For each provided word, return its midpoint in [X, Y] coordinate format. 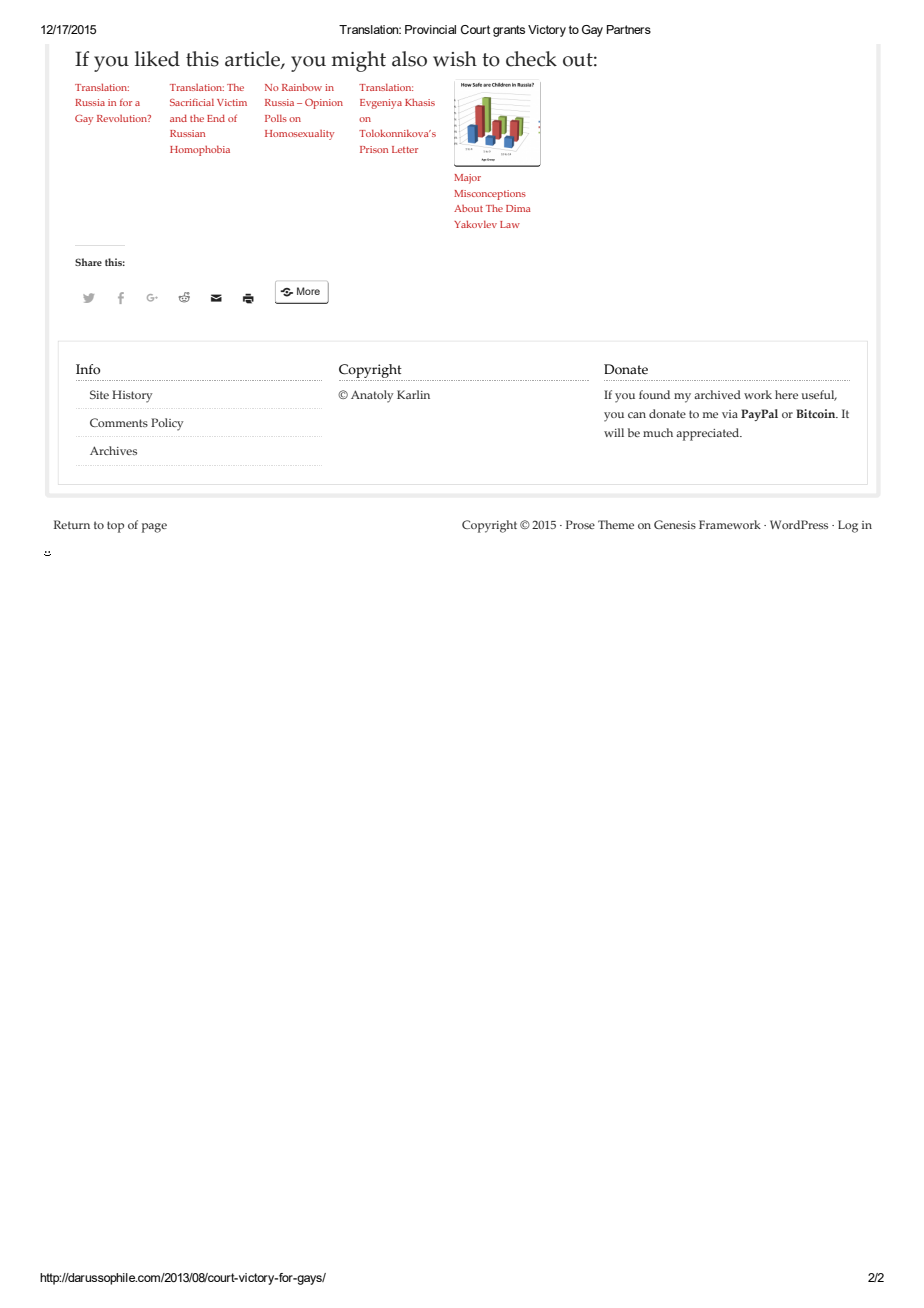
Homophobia [200, 150]
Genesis [675, 524]
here [786, 394]
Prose [580, 524]
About [468, 208]
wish [455, 59]
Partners [629, 29]
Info [88, 369]
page [154, 528]
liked [157, 59]
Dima [518, 208]
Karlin [413, 394]
